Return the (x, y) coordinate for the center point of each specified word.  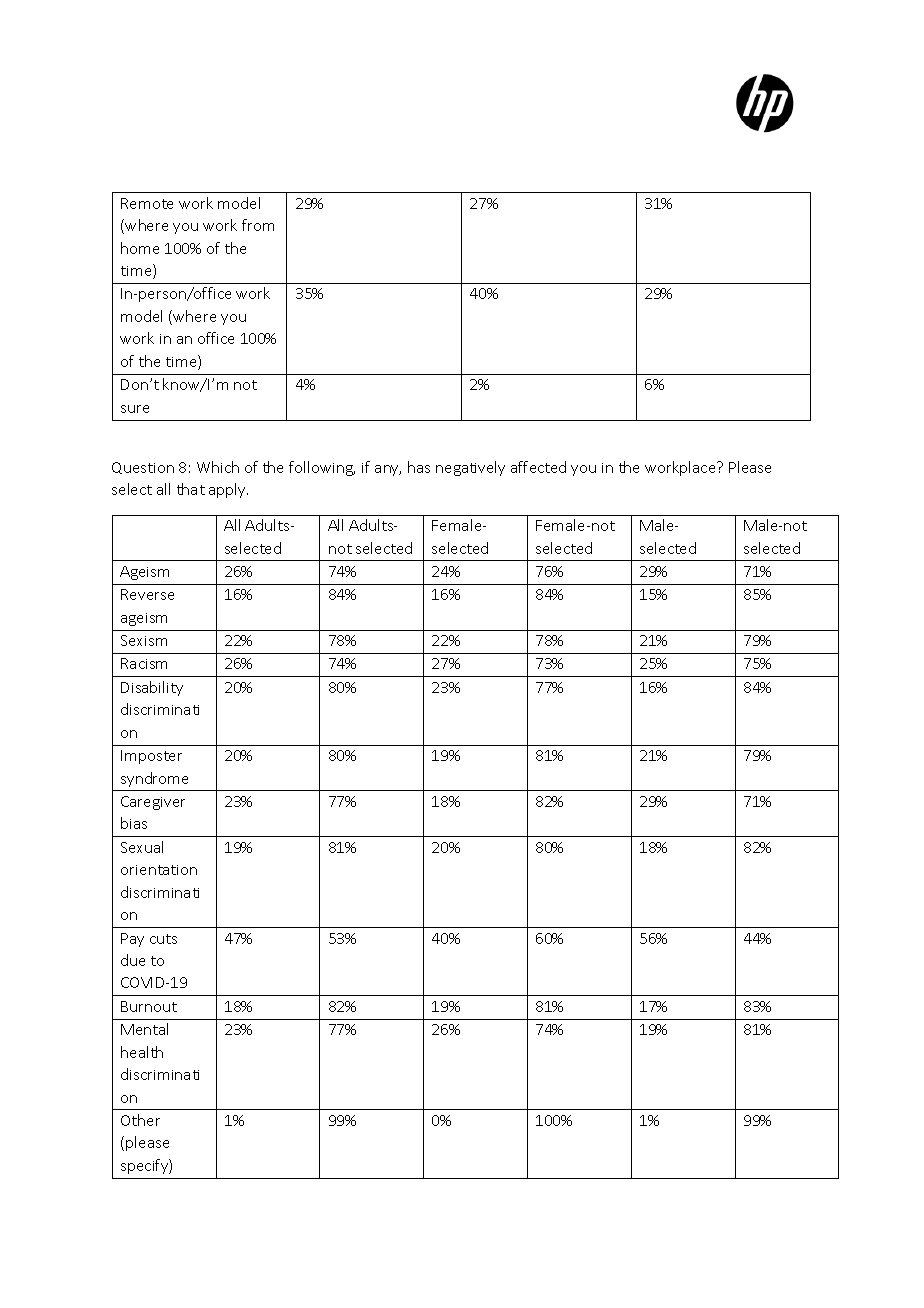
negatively (470, 468)
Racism (144, 663)
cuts (163, 939)
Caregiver (153, 803)
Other (140, 1120)
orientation (159, 870)
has (419, 467)
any (388, 470)
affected (538, 467)
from (258, 225)
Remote (147, 203)
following (322, 468)
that (191, 489)
